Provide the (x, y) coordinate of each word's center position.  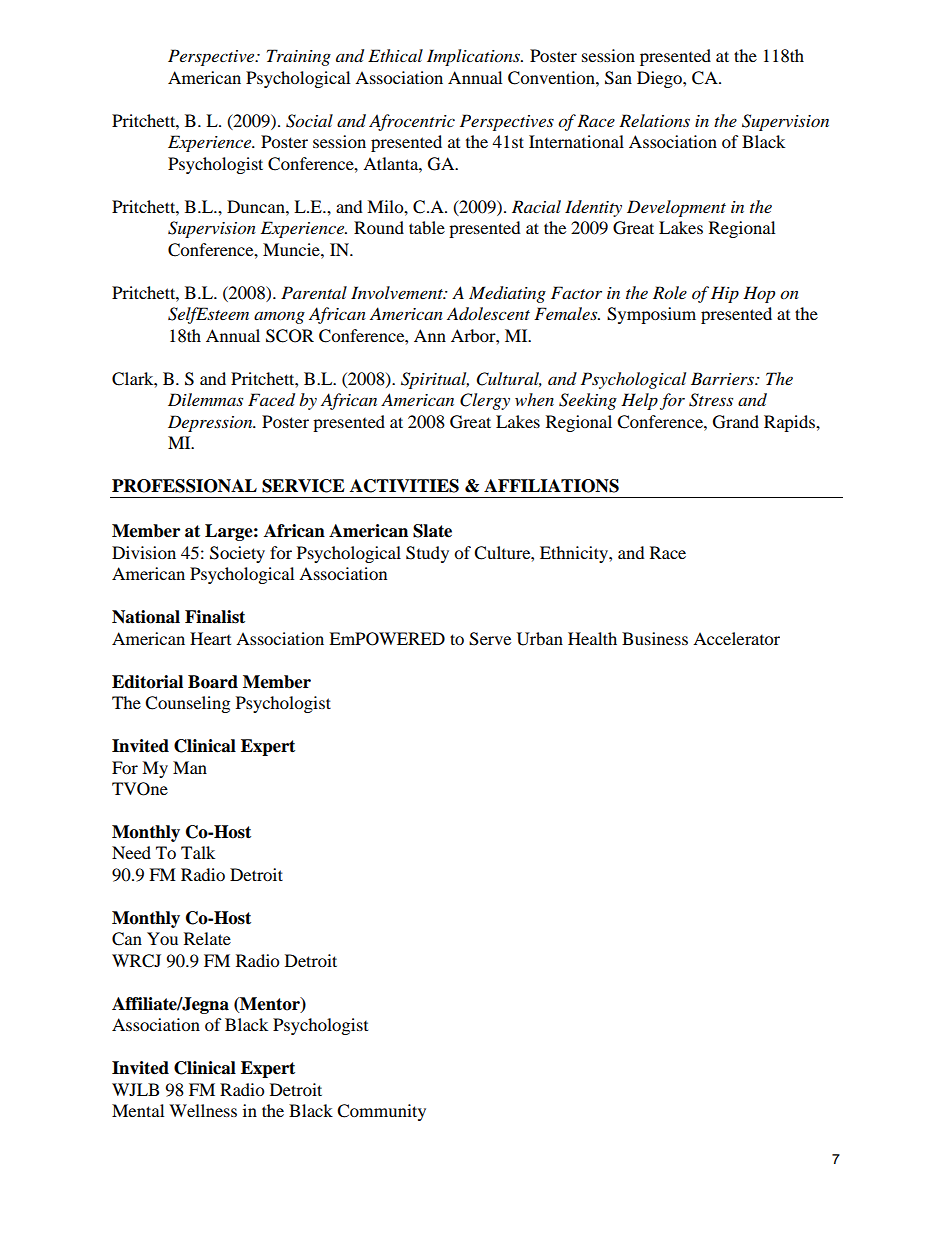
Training (299, 57)
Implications (475, 57)
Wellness (203, 1110)
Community (381, 1112)
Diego (660, 79)
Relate (207, 938)
